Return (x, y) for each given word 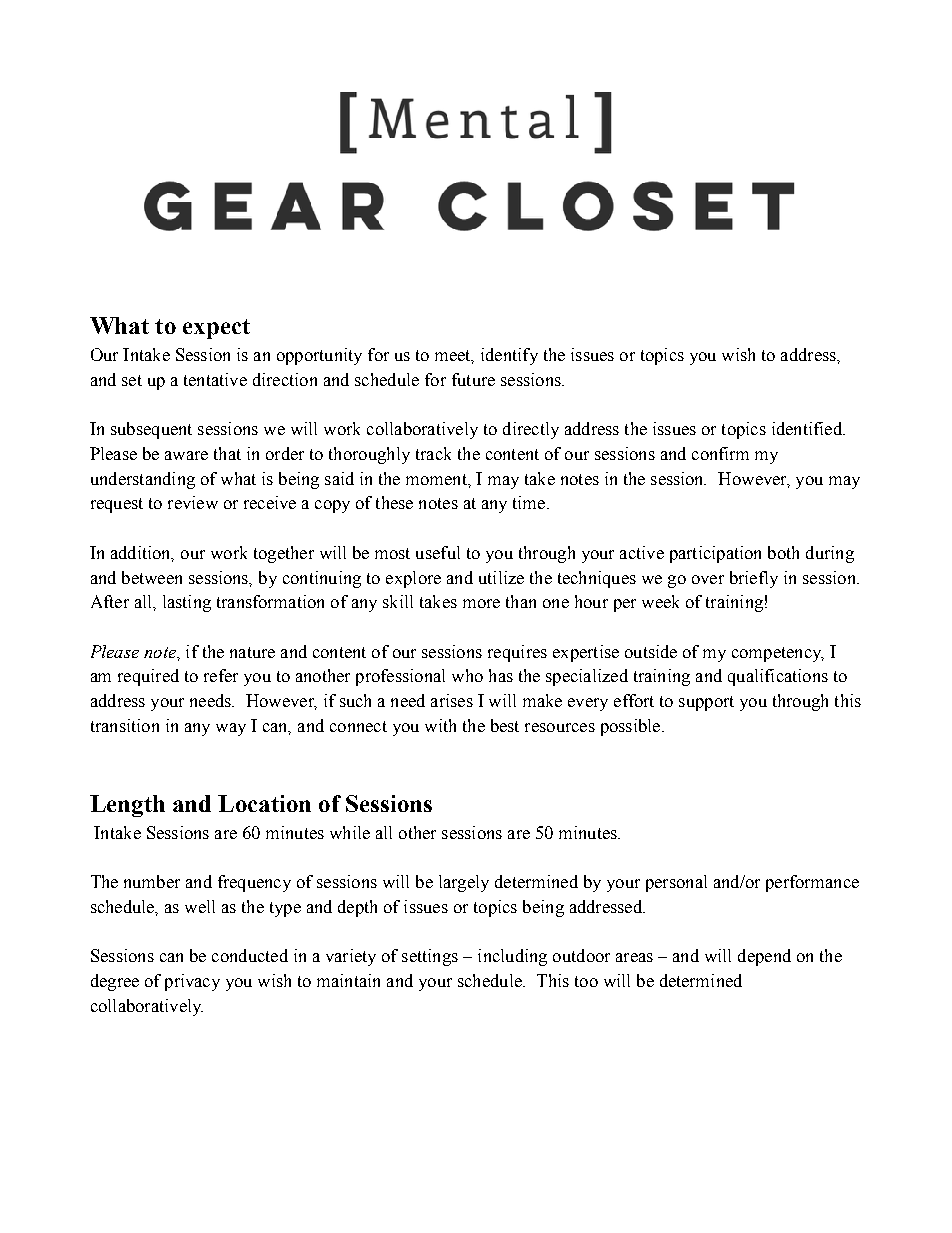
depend (764, 957)
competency (778, 654)
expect (216, 329)
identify (509, 356)
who (467, 675)
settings (430, 957)
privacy (192, 982)
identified (808, 428)
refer (221, 675)
